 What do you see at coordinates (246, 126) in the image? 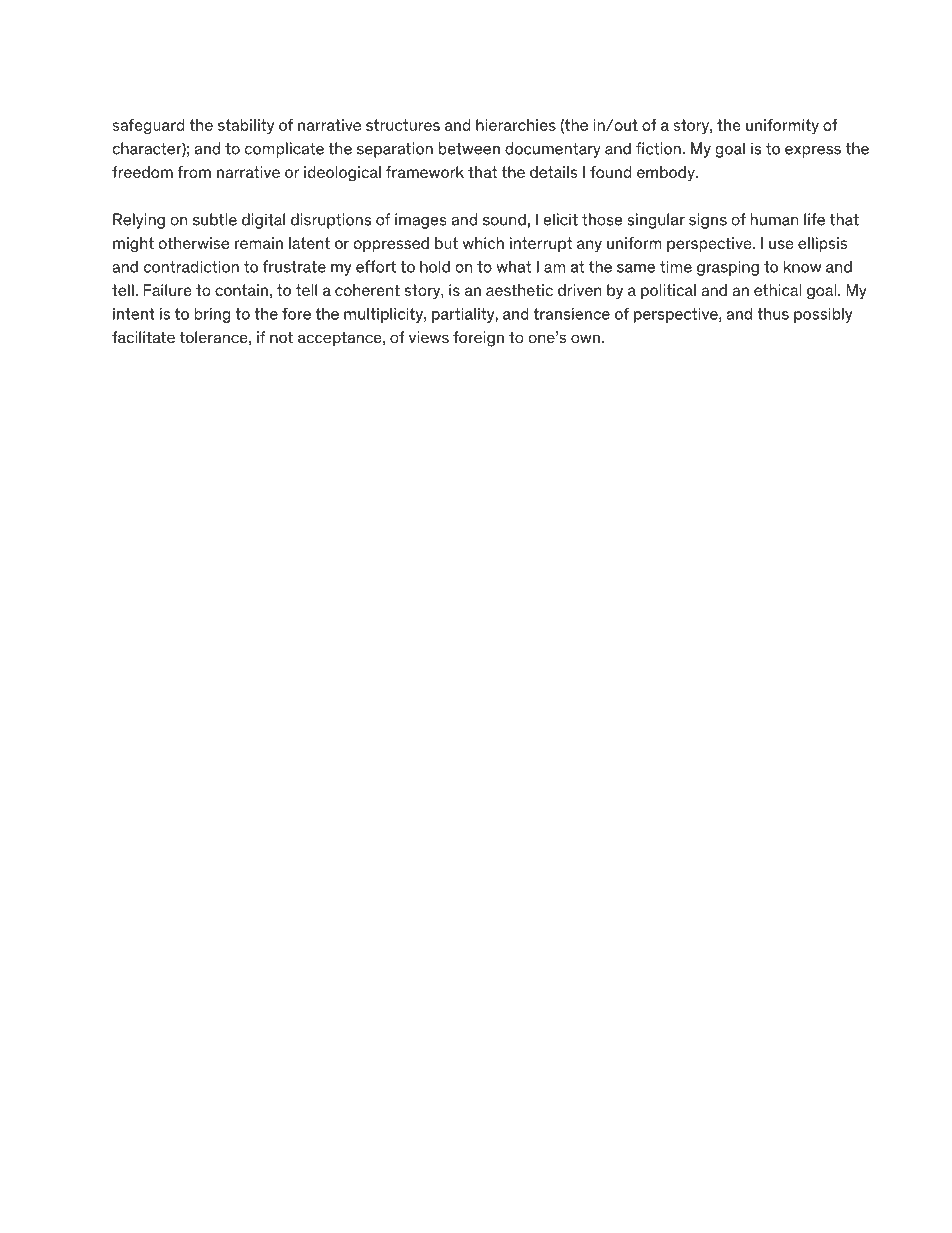
I see `stability` at bounding box center [246, 126].
